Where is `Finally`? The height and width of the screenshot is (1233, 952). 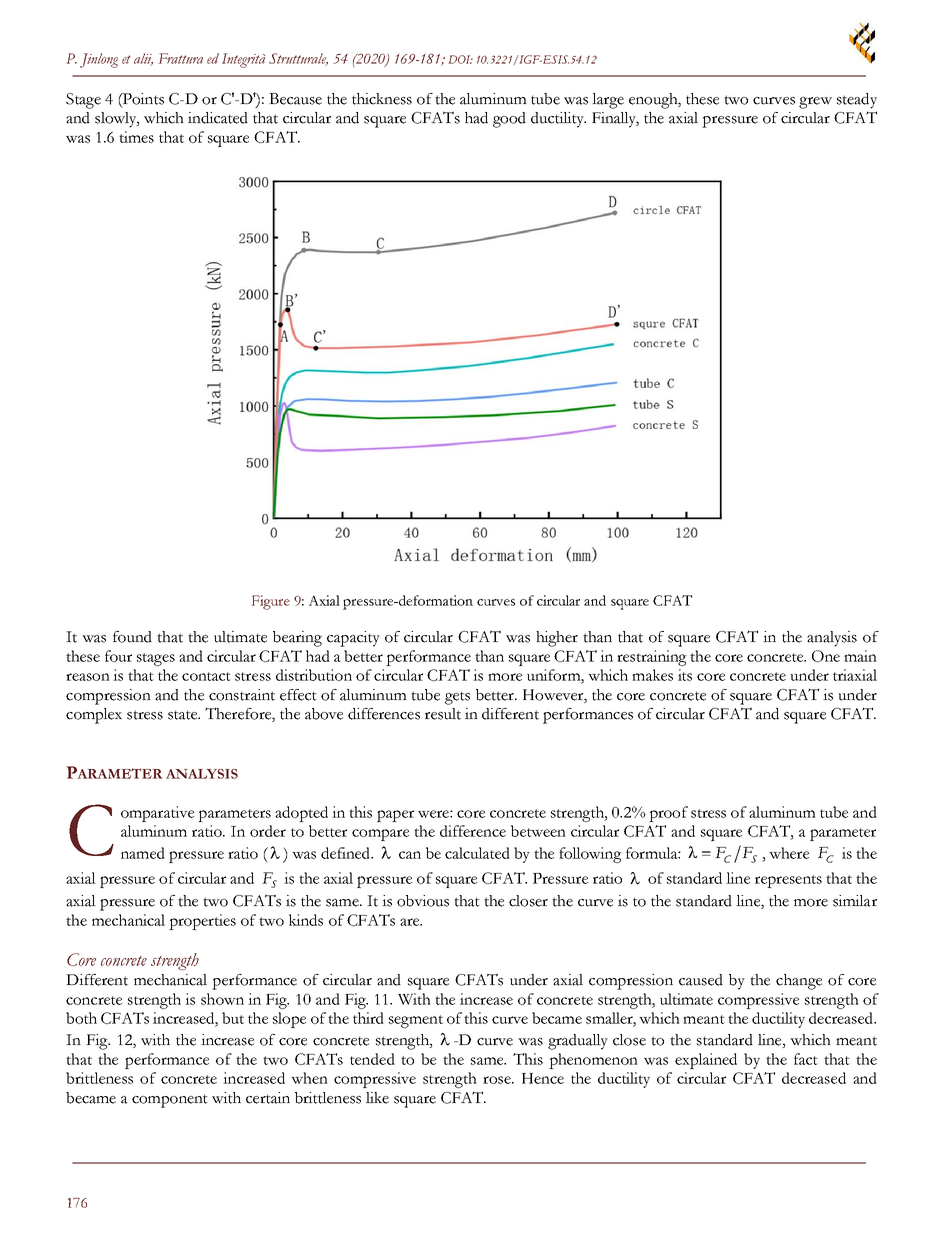
Finally is located at coordinates (615, 120).
